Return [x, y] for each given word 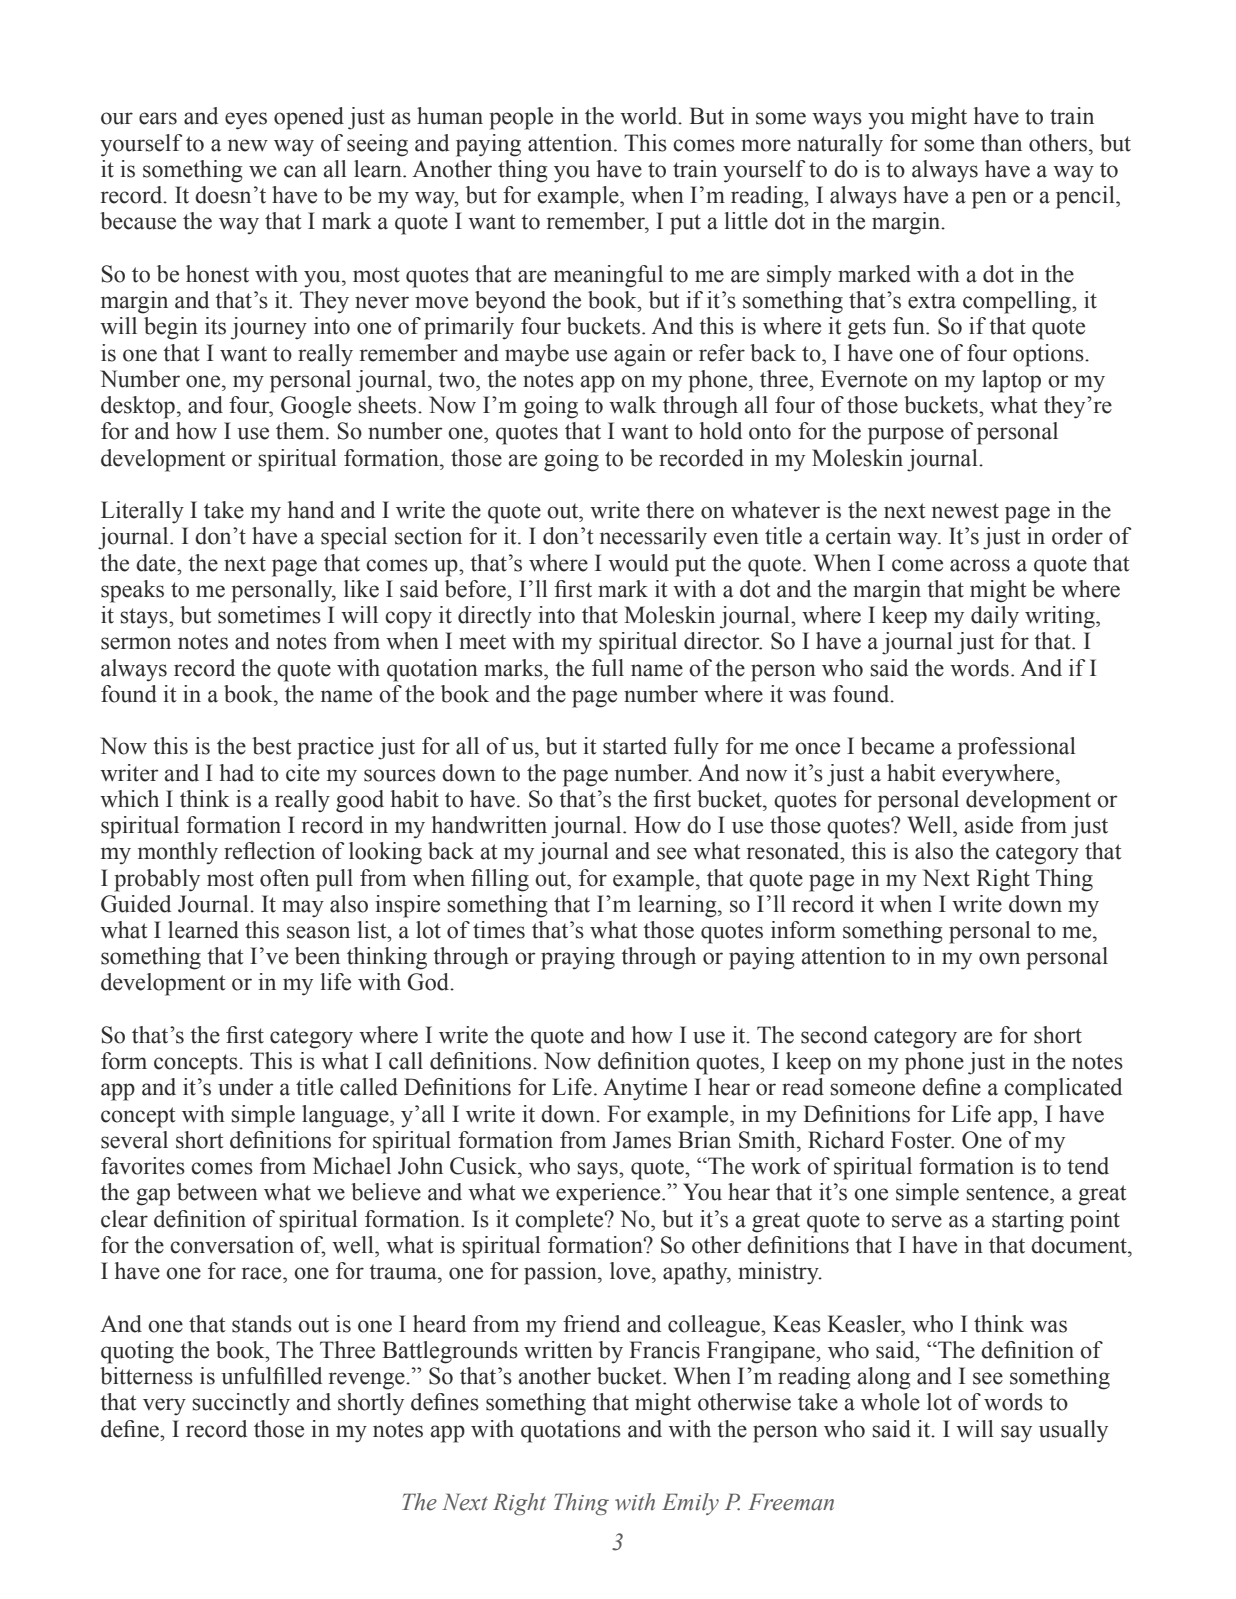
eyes [246, 121]
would [638, 563]
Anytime [645, 1089]
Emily [690, 1504]
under [246, 1087]
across [980, 565]
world [650, 116]
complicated [1063, 1089]
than [1001, 143]
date [157, 563]
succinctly [241, 1404]
